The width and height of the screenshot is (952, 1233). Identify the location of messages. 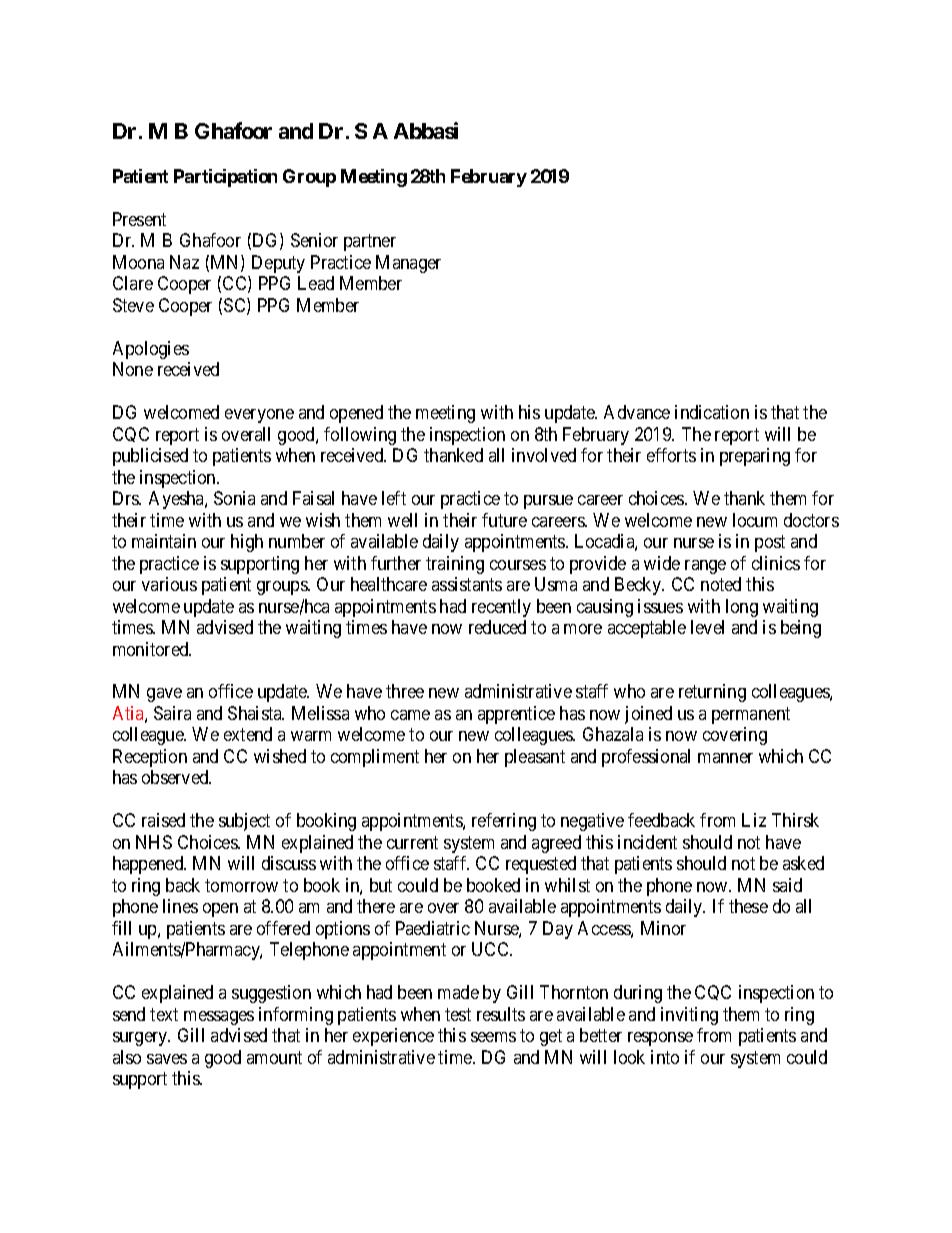
(219, 1018).
